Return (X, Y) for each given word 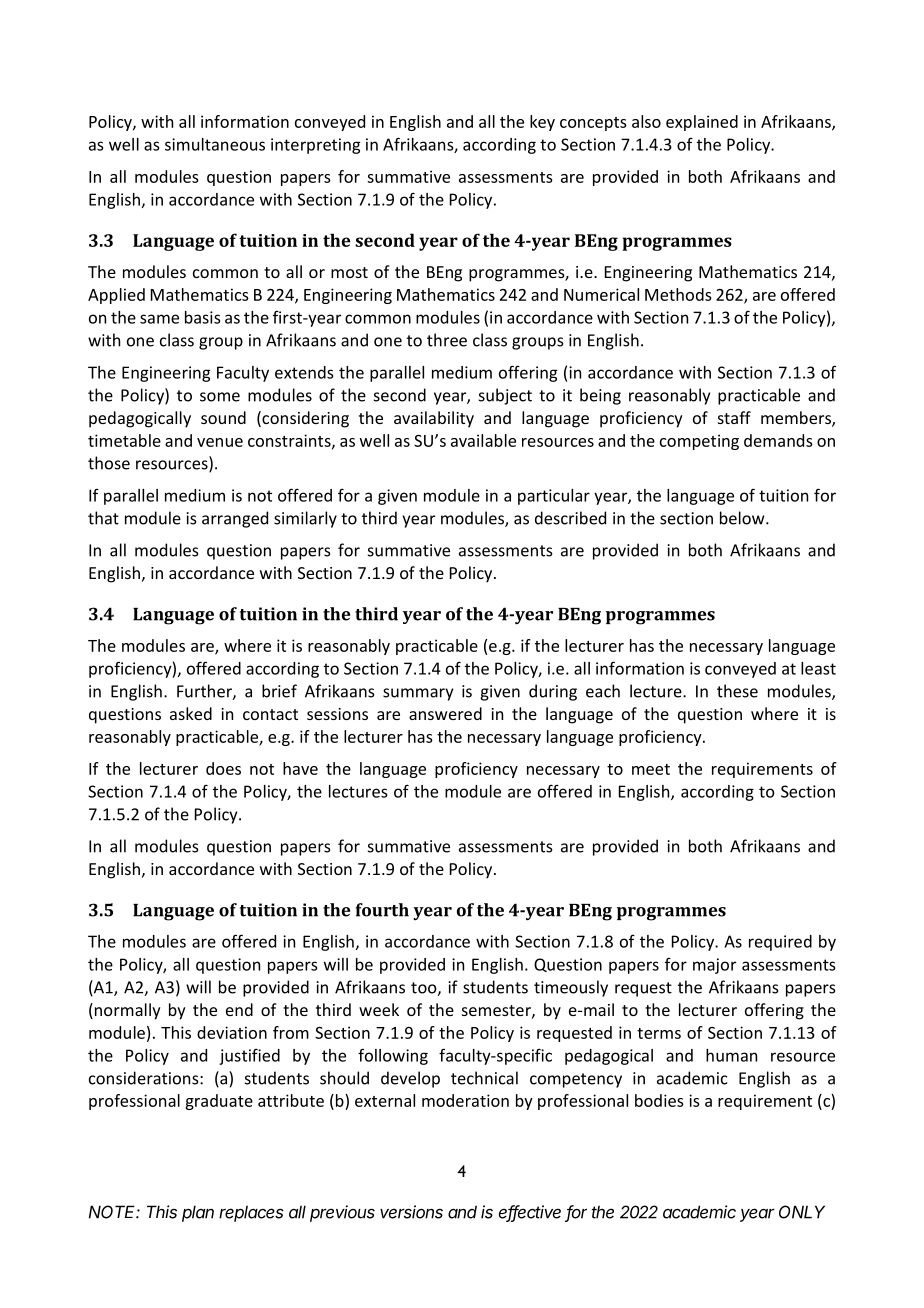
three (447, 340)
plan (198, 1213)
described (570, 518)
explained (702, 123)
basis (202, 317)
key (542, 123)
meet (651, 769)
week (379, 1009)
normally (126, 1011)
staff (734, 417)
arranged (235, 519)
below (743, 518)
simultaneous (215, 144)
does (223, 768)
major (714, 966)
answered (445, 713)
